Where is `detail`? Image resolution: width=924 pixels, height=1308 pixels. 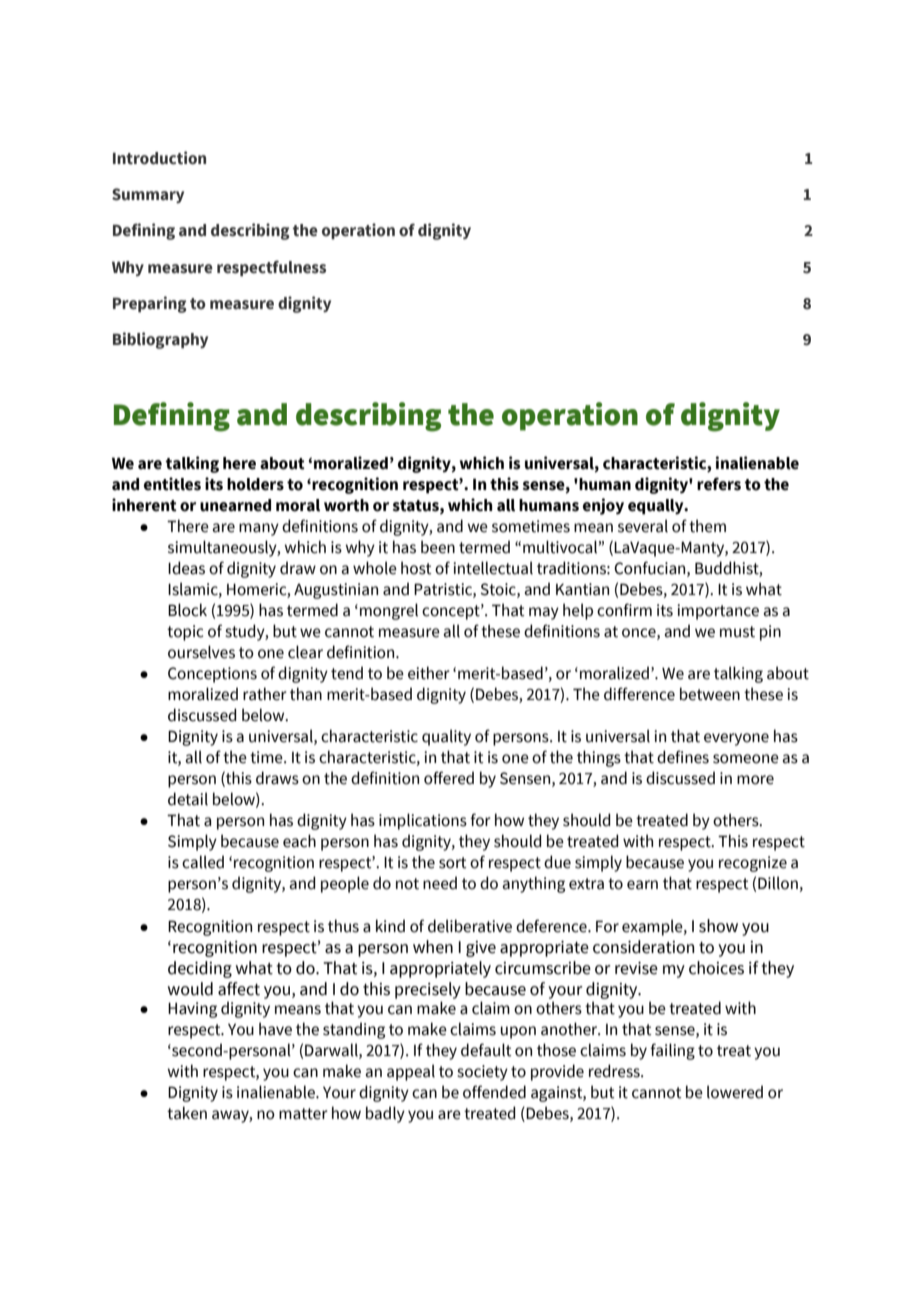
detail is located at coordinates (188, 799).
